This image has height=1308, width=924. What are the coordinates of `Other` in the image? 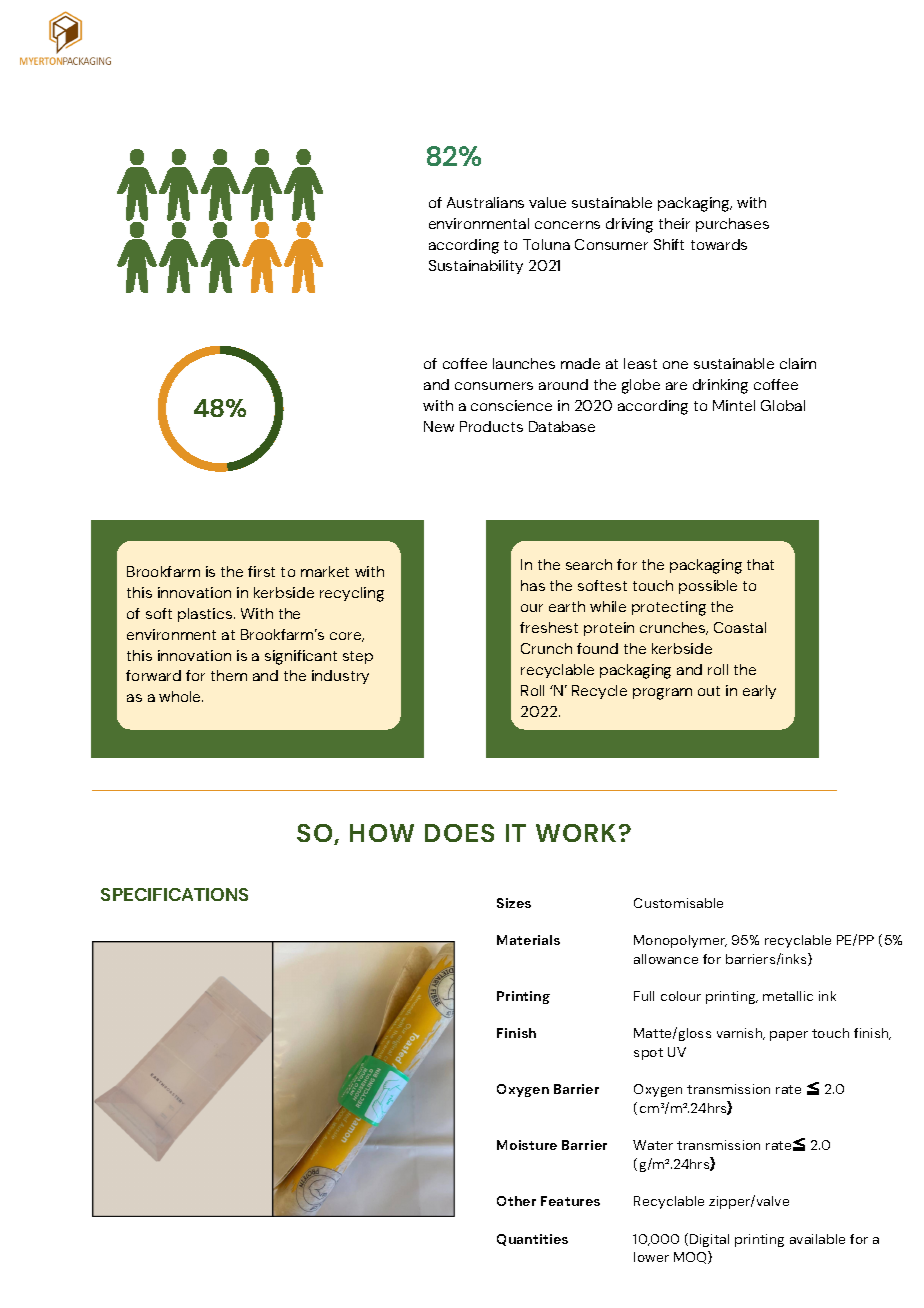 It's located at (516, 1201).
